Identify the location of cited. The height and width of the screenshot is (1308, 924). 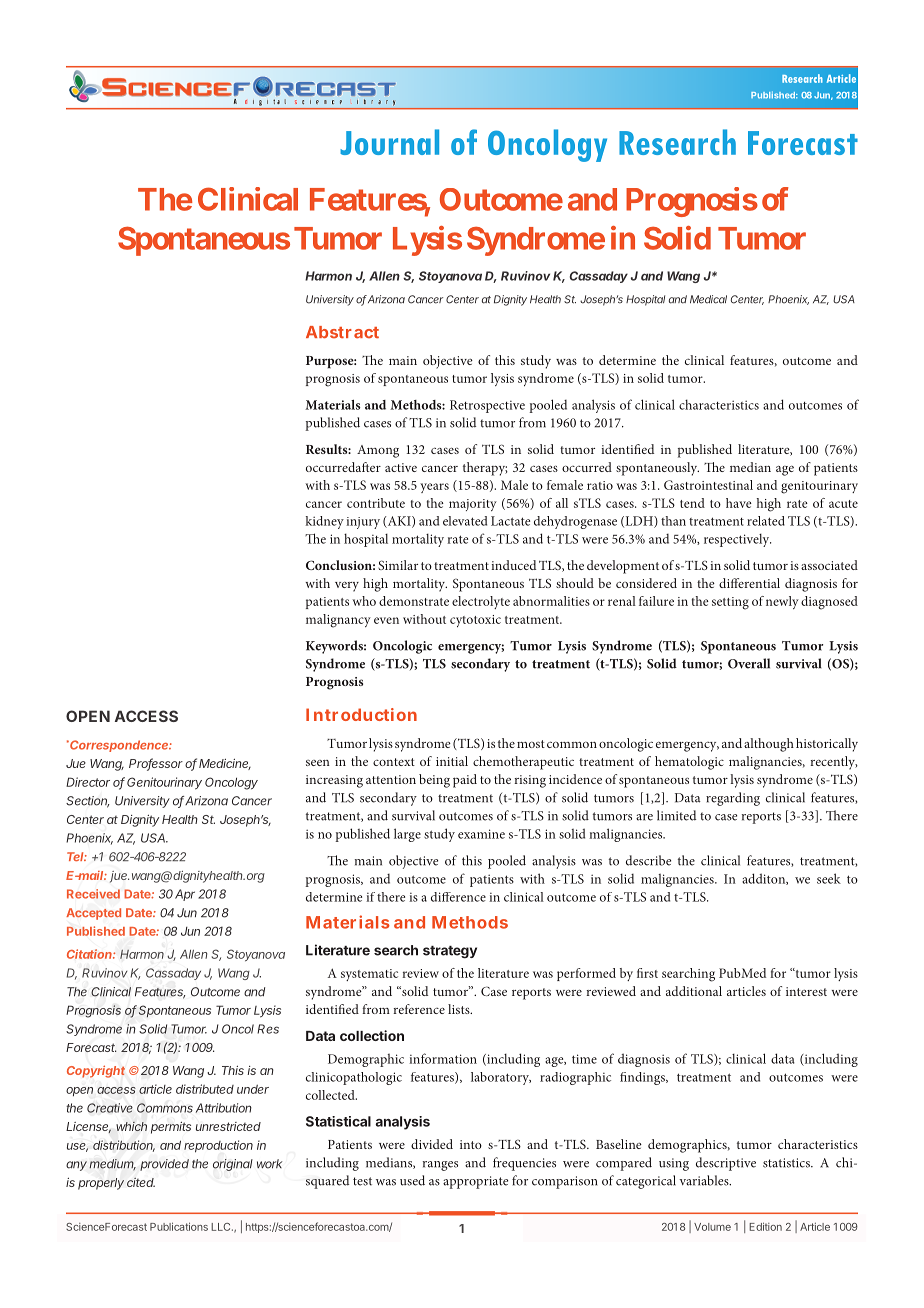
(141, 1182).
